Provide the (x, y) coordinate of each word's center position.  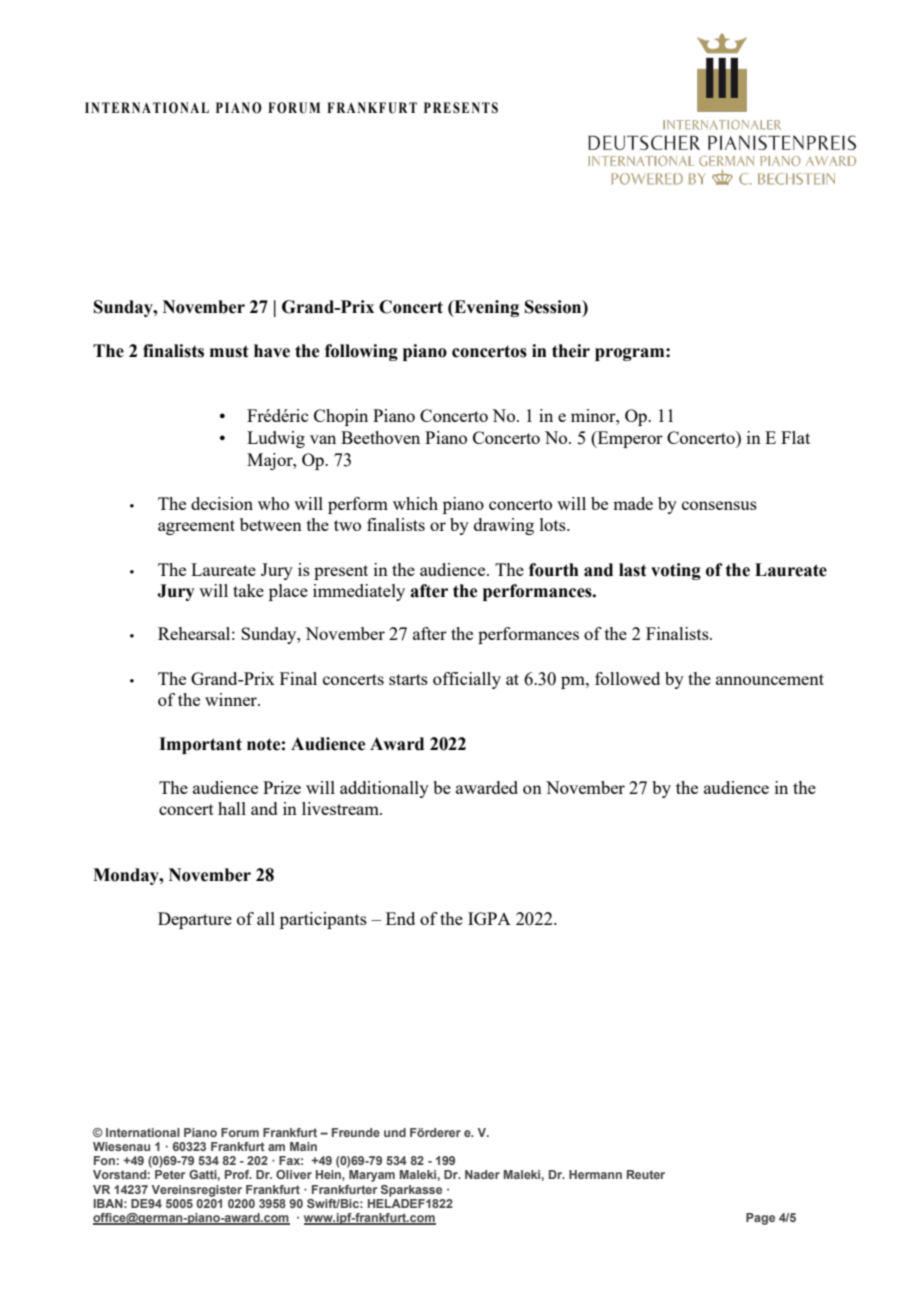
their (571, 351)
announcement (770, 679)
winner (232, 699)
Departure (195, 920)
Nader (482, 1174)
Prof (238, 1174)
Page (760, 1219)
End (400, 918)
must (229, 351)
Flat (795, 437)
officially (467, 680)
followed (627, 678)
